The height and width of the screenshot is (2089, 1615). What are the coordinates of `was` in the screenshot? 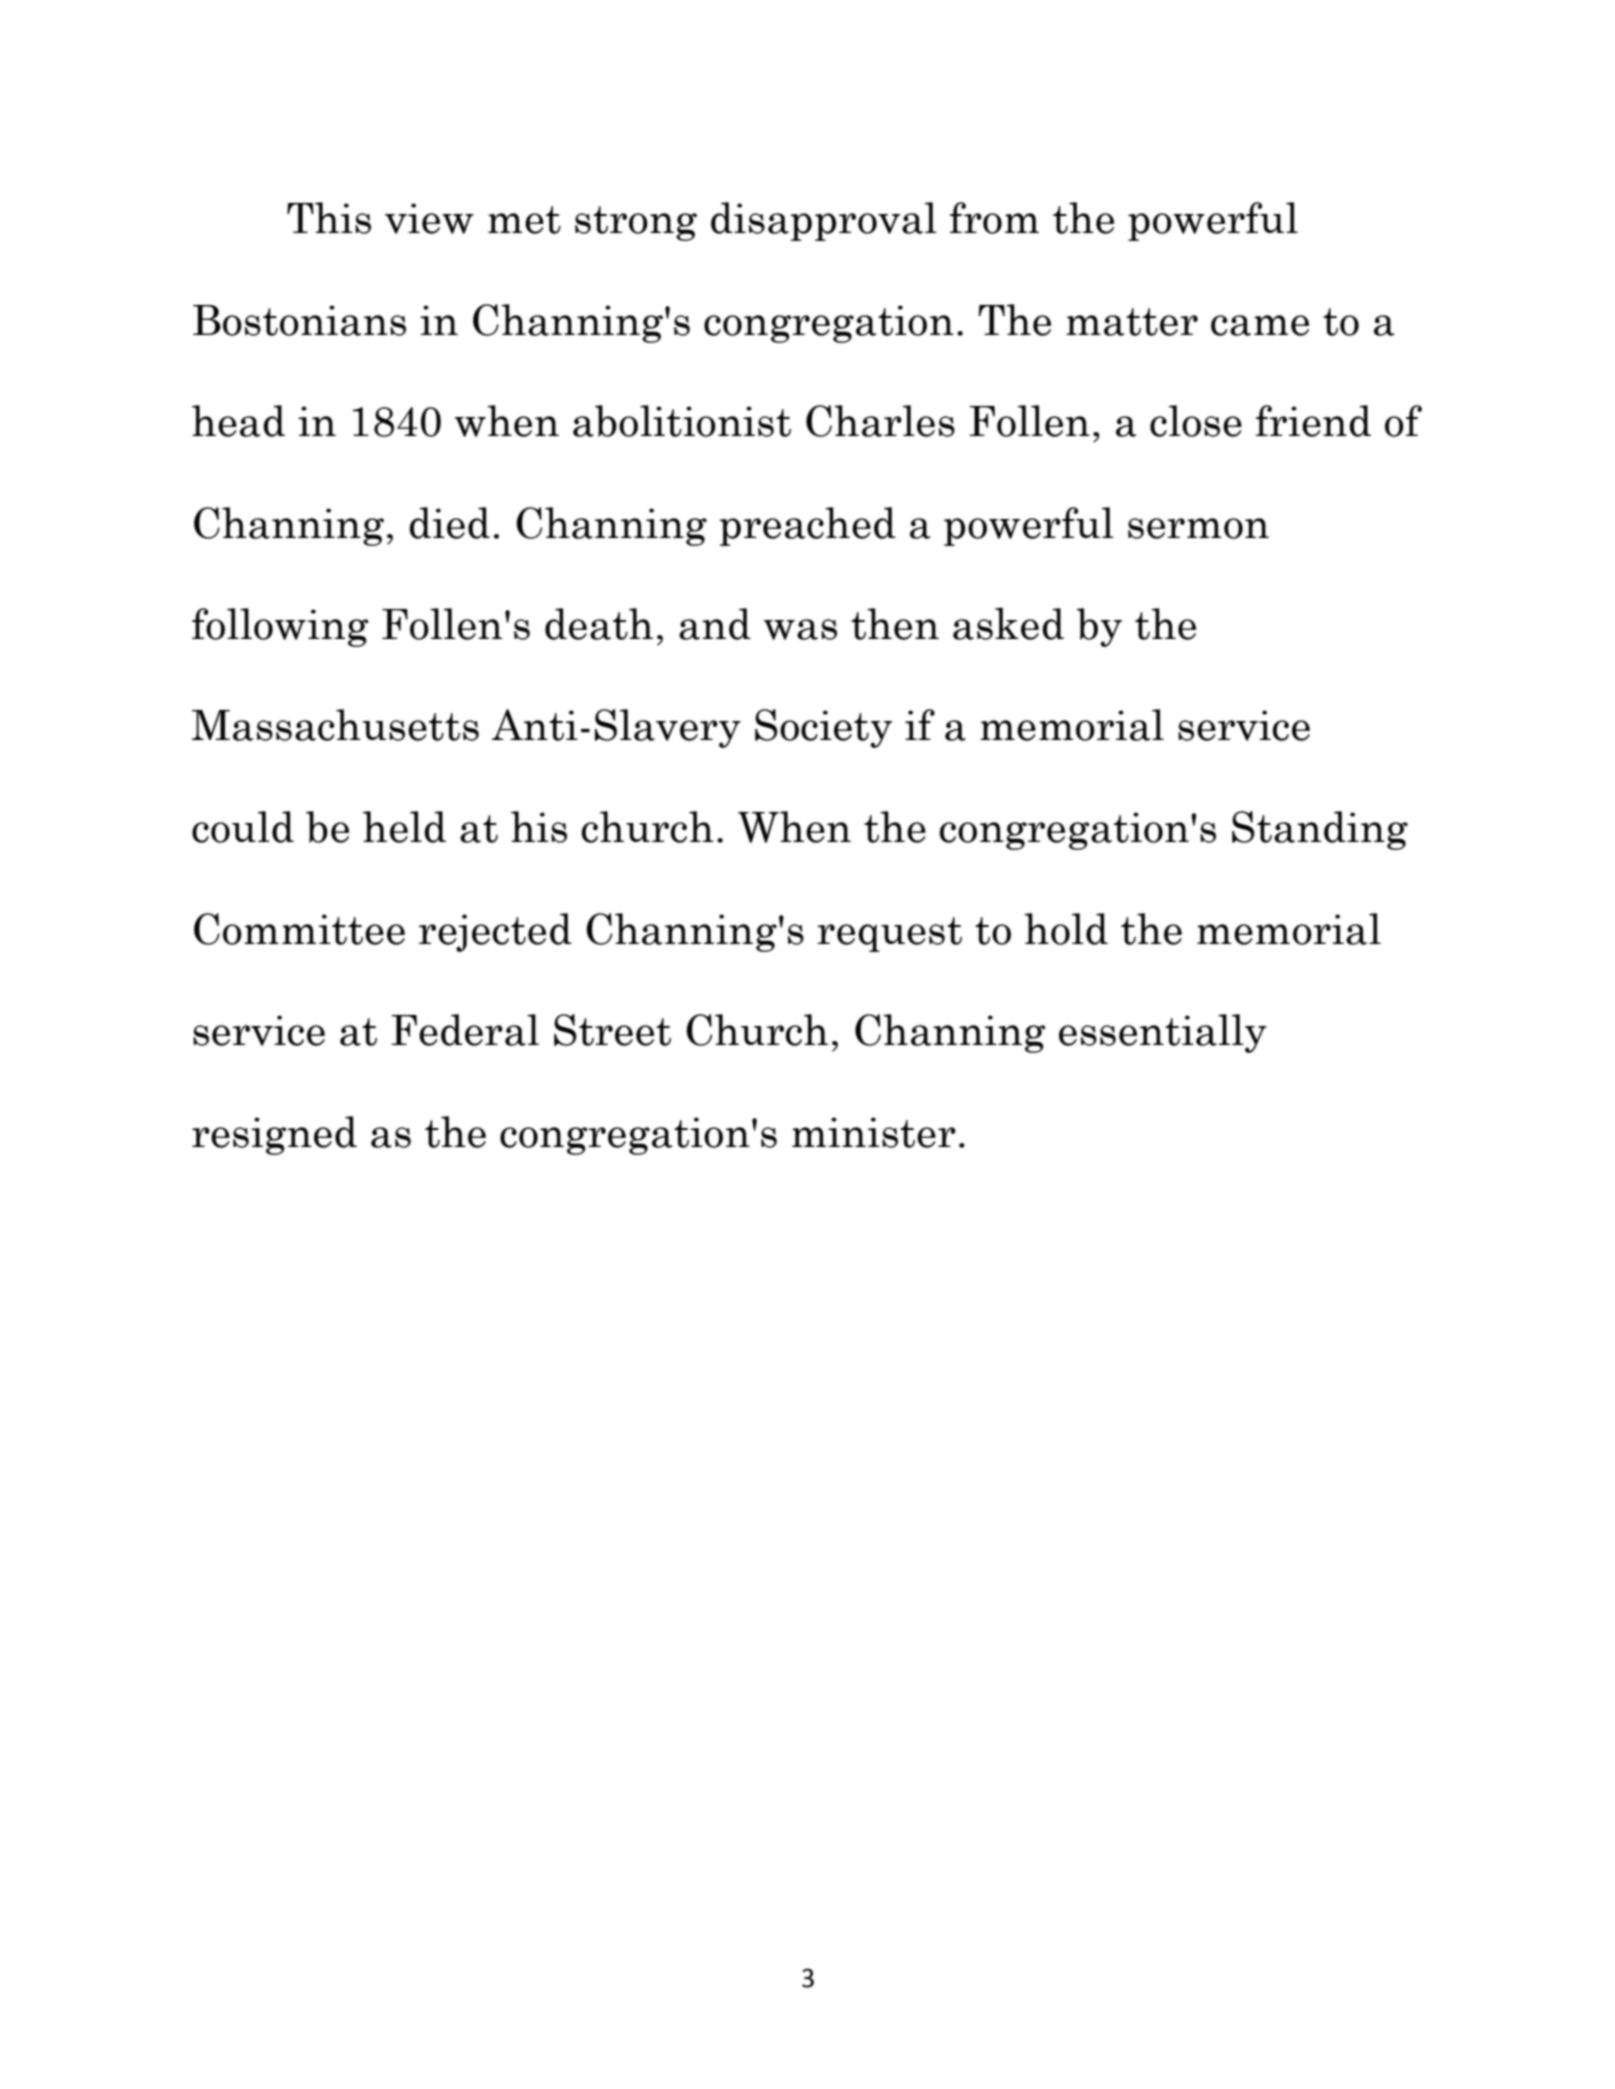 It's located at (800, 629).
